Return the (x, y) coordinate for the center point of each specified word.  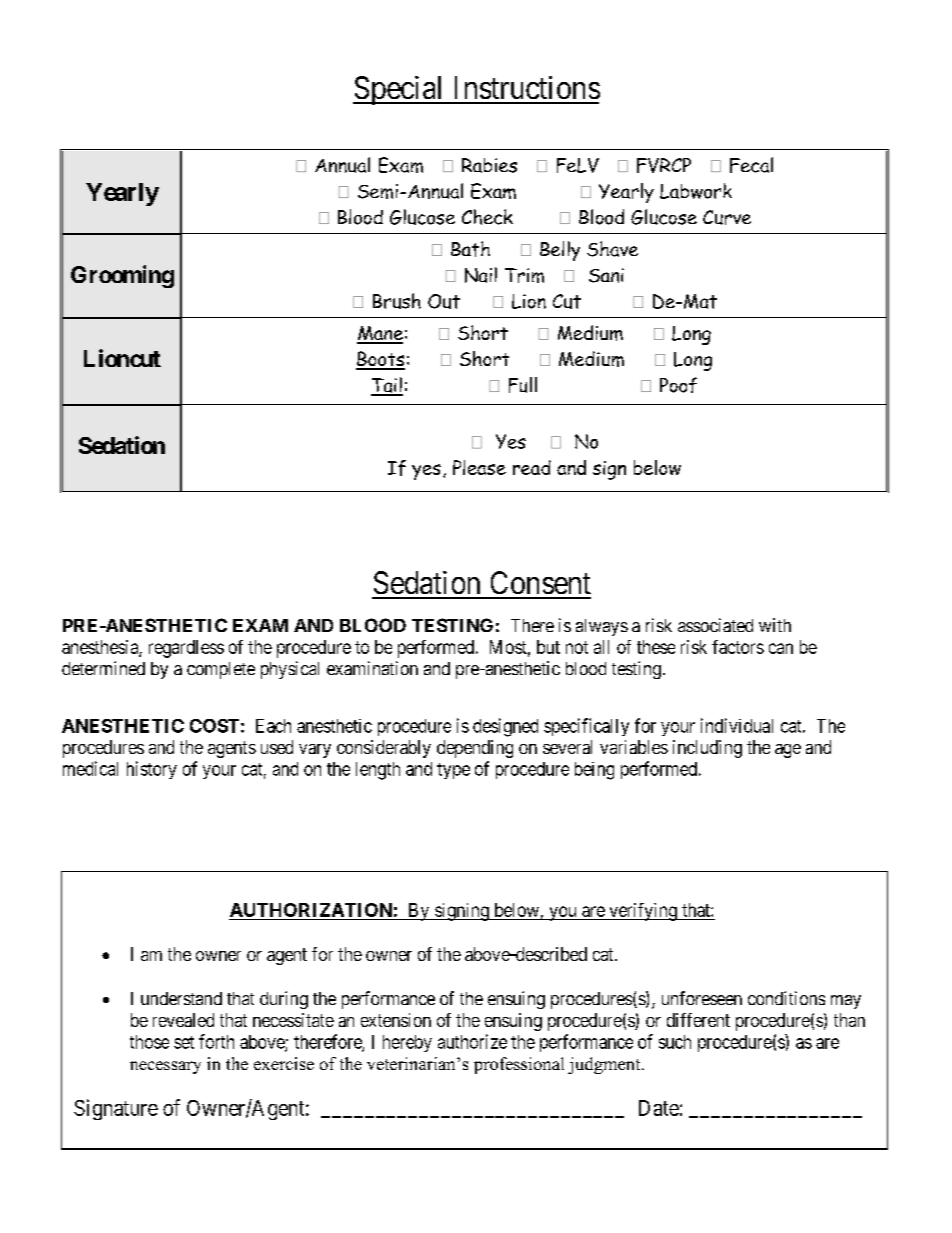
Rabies (489, 165)
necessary (165, 1067)
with (775, 625)
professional (519, 1065)
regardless (186, 649)
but (548, 647)
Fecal (751, 165)
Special (399, 90)
